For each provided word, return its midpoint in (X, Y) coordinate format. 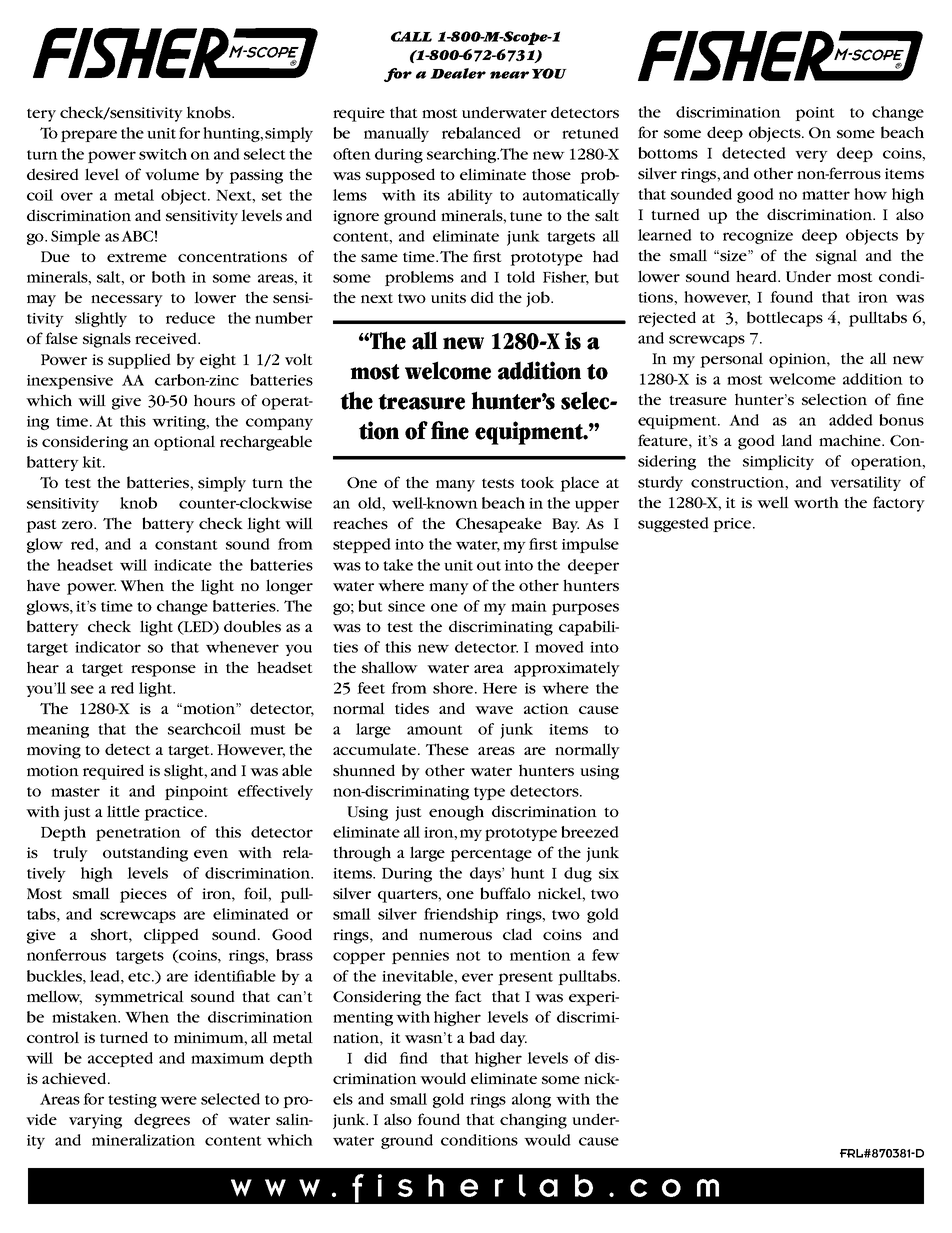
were (178, 1100)
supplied (139, 361)
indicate (183, 565)
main (529, 606)
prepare (89, 136)
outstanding (145, 854)
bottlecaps (785, 319)
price (732, 525)
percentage (491, 855)
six (609, 873)
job (539, 299)
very (811, 156)
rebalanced (481, 133)
